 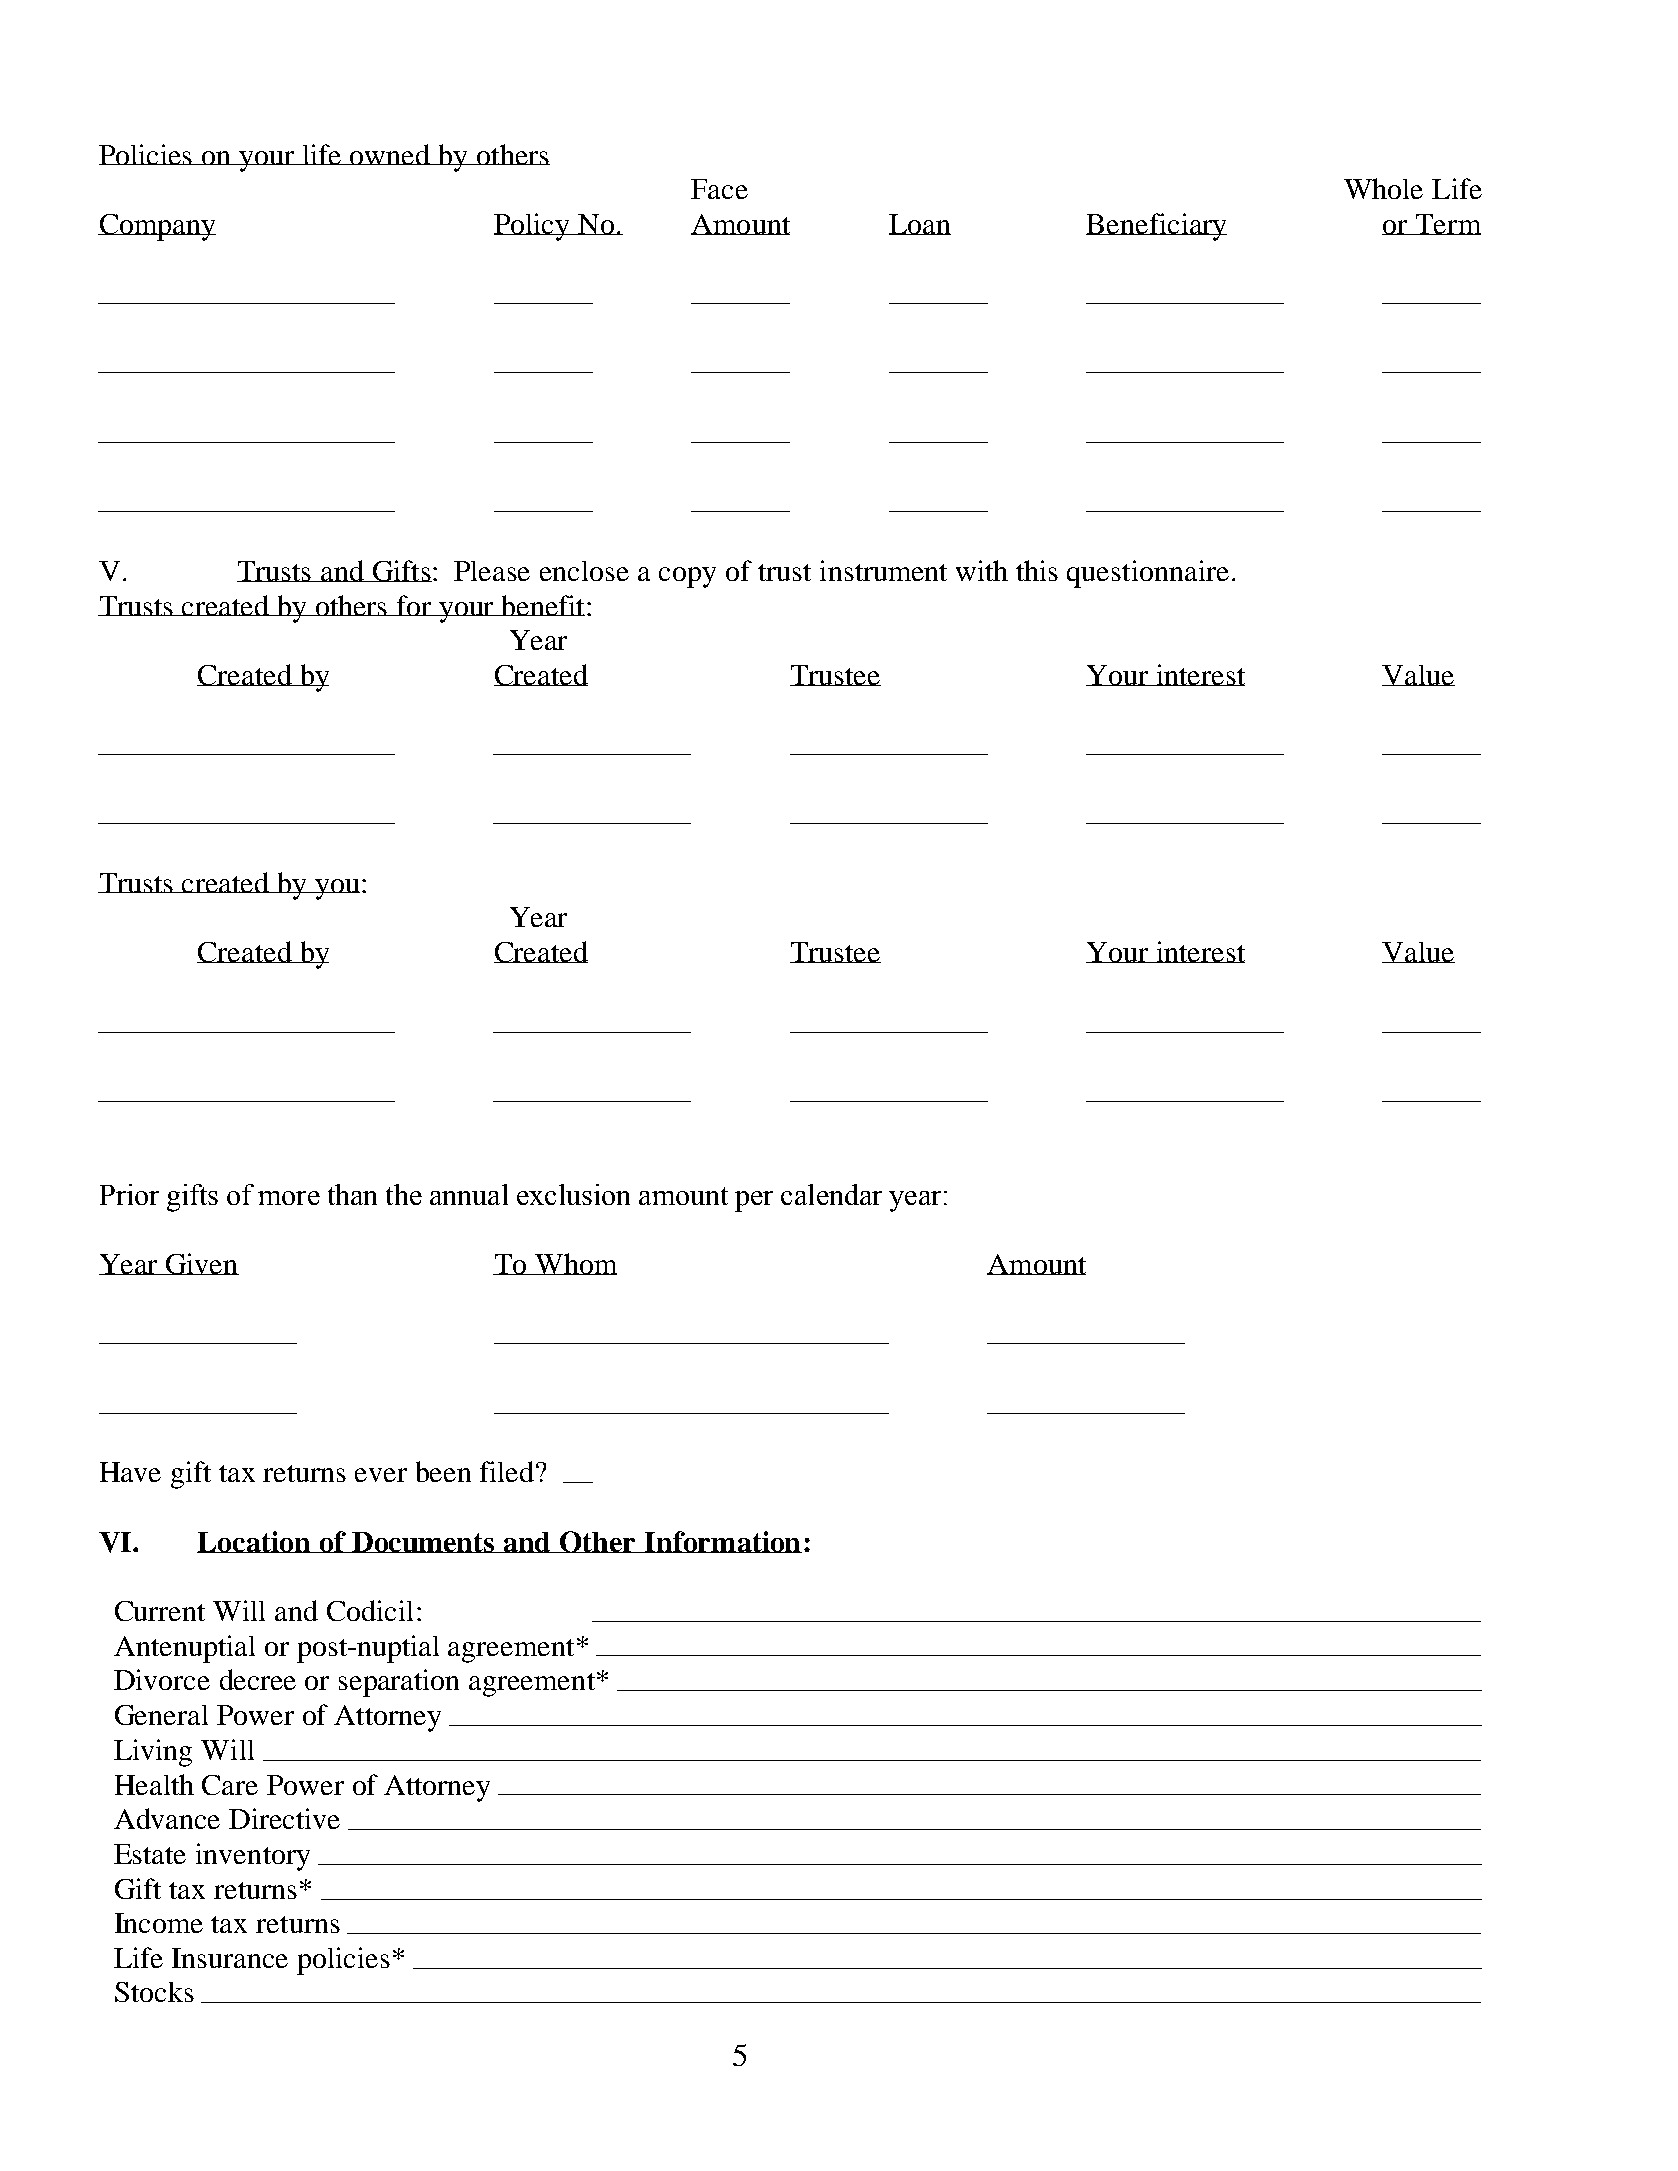 I want to click on Directive, so click(x=284, y=1818).
